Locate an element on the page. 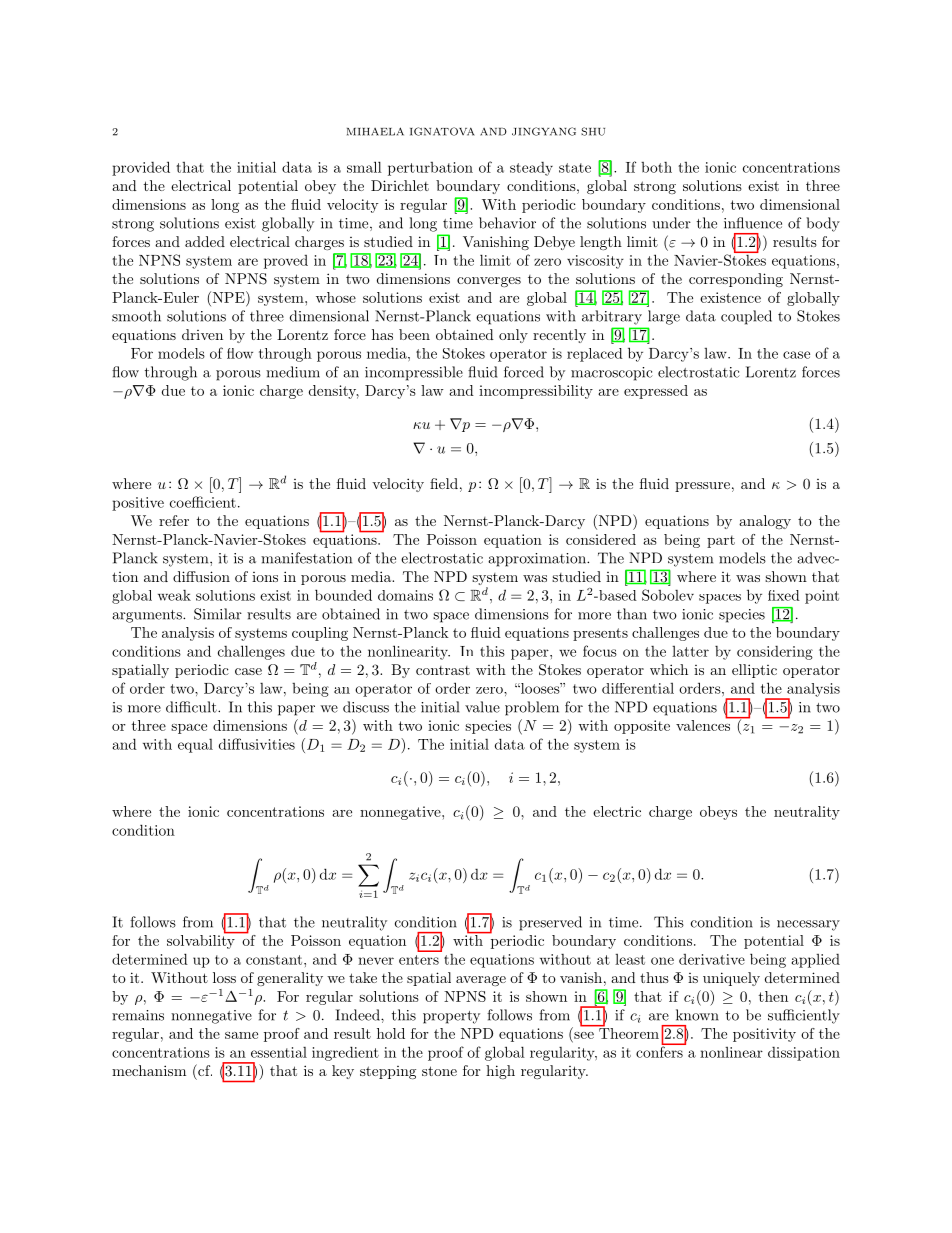 The image size is (952, 1233). field is located at coordinates (444, 483).
